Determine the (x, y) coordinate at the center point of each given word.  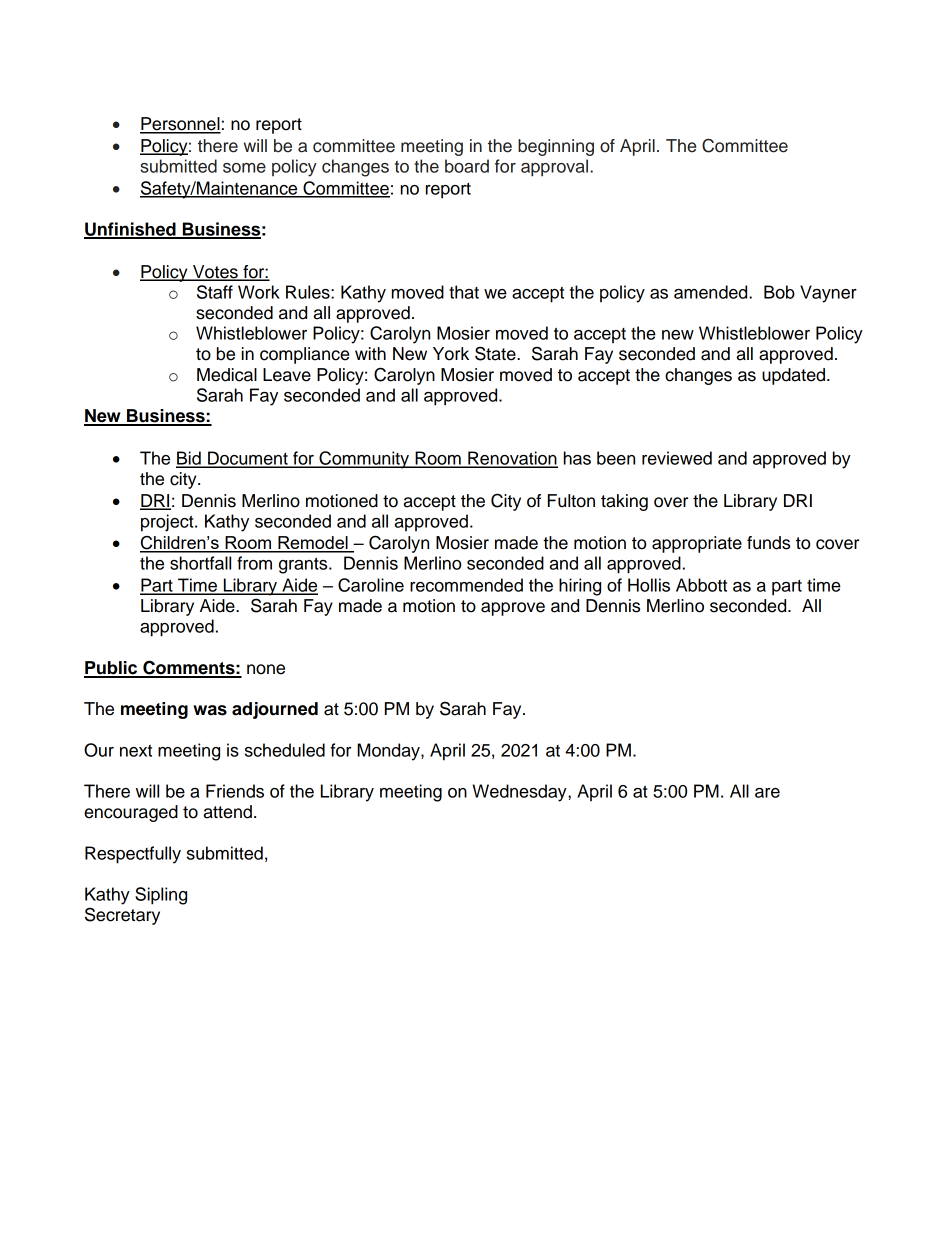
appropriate (697, 544)
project (168, 523)
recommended (466, 585)
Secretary (122, 916)
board (467, 166)
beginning (556, 147)
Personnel (180, 125)
